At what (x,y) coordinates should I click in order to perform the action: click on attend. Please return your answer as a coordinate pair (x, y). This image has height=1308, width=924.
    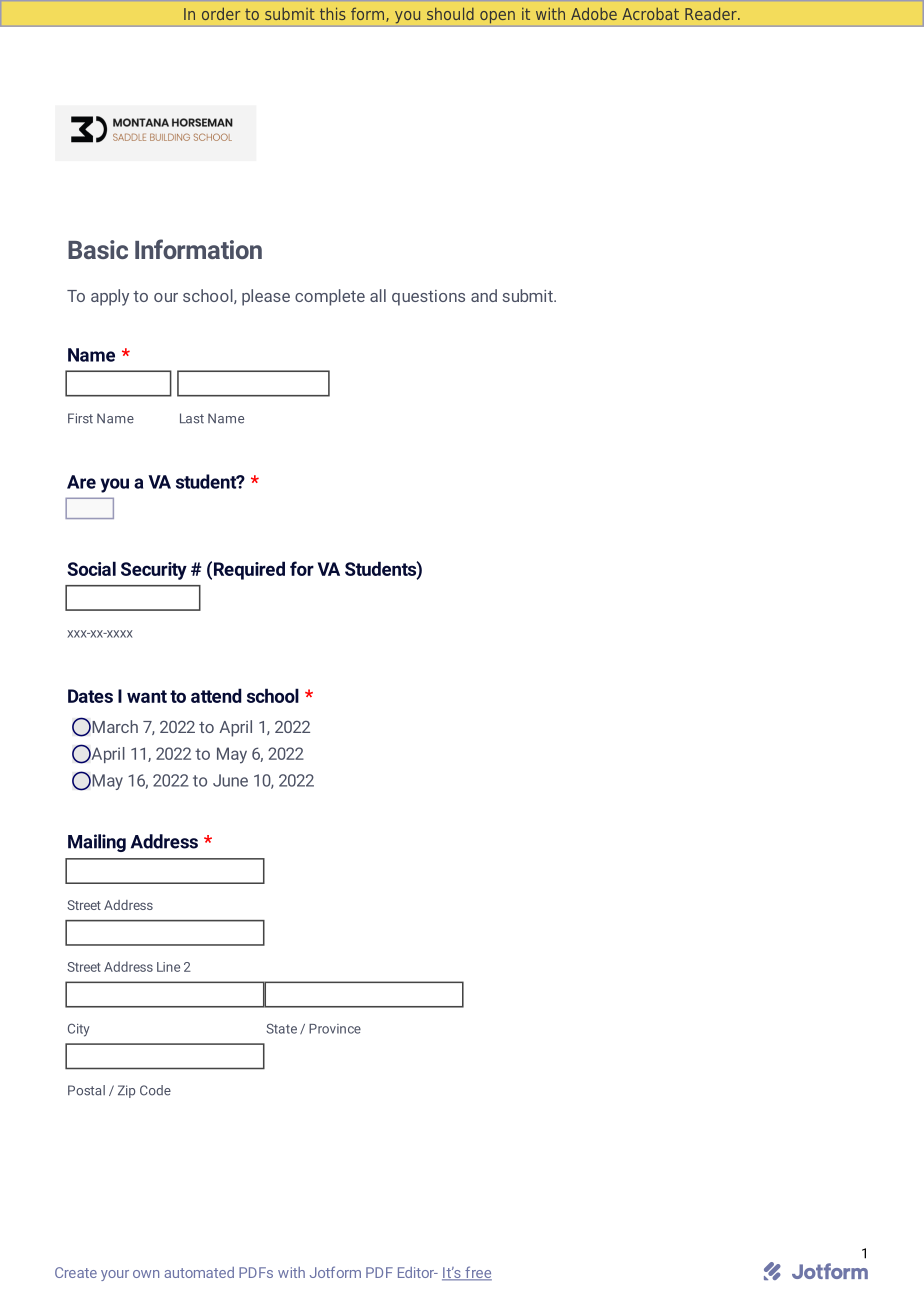
    Looking at the image, I should click on (216, 695).
